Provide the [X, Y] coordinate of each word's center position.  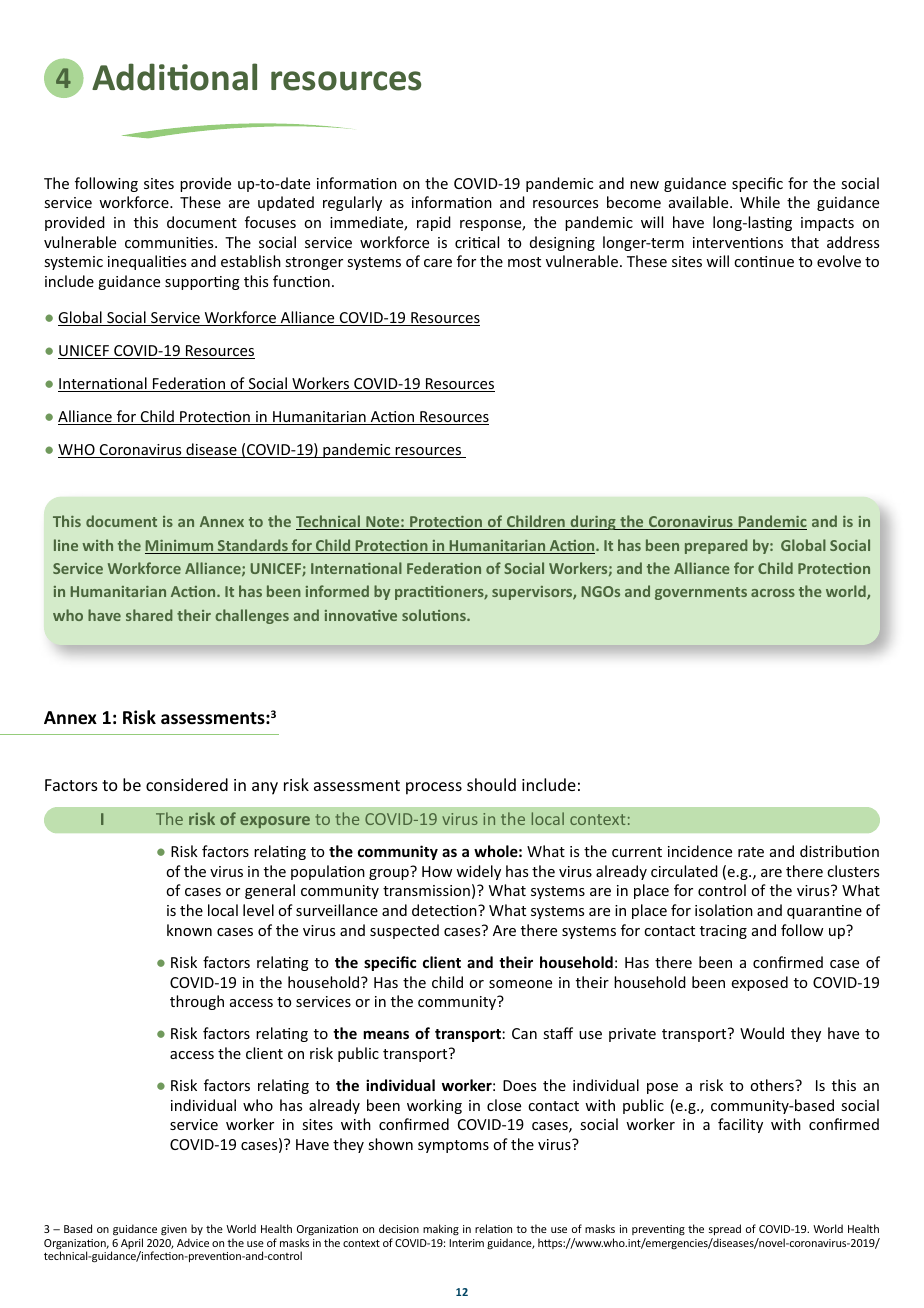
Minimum [180, 547]
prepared [716, 546]
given [174, 1230]
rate [751, 852]
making [441, 1229]
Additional [174, 77]
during [593, 522]
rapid [434, 223]
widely [478, 872]
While [760, 202]
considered [187, 784]
